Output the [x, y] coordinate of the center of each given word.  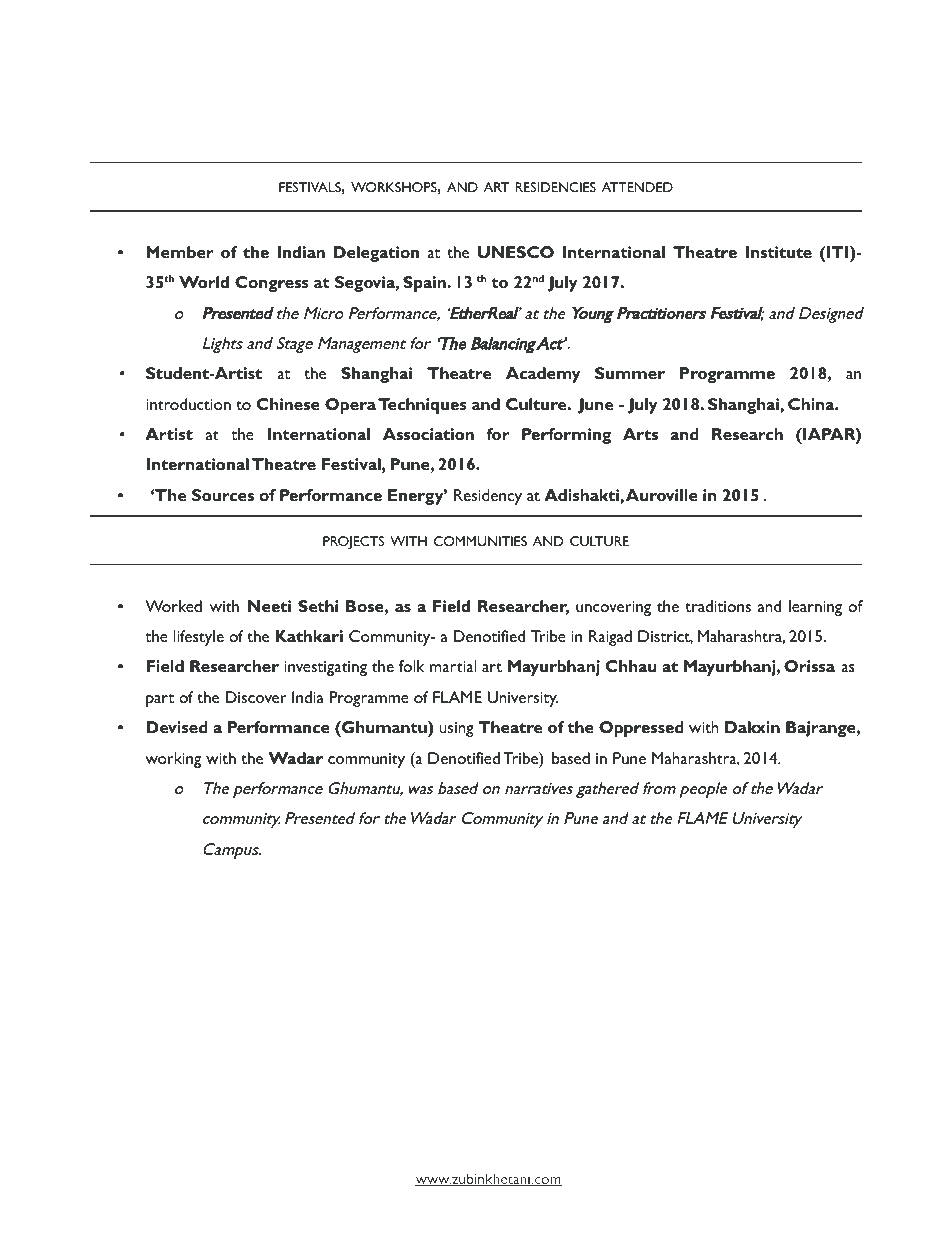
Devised [177, 727]
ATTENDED [637, 187]
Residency [488, 497]
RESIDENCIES [555, 187]
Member [180, 252]
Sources [223, 495]
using [456, 729]
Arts [640, 434]
